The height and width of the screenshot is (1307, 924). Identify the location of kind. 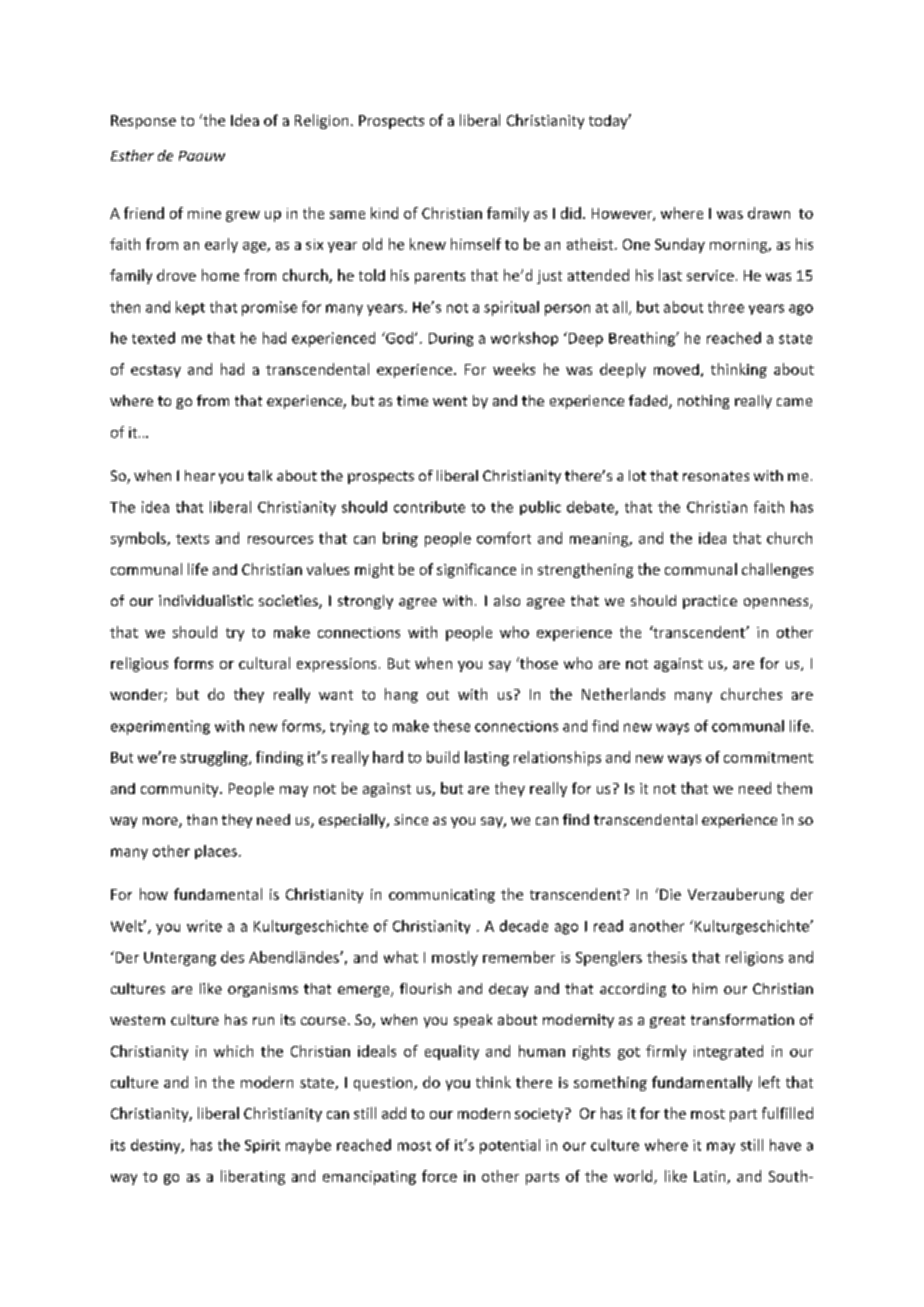
(384, 213).
